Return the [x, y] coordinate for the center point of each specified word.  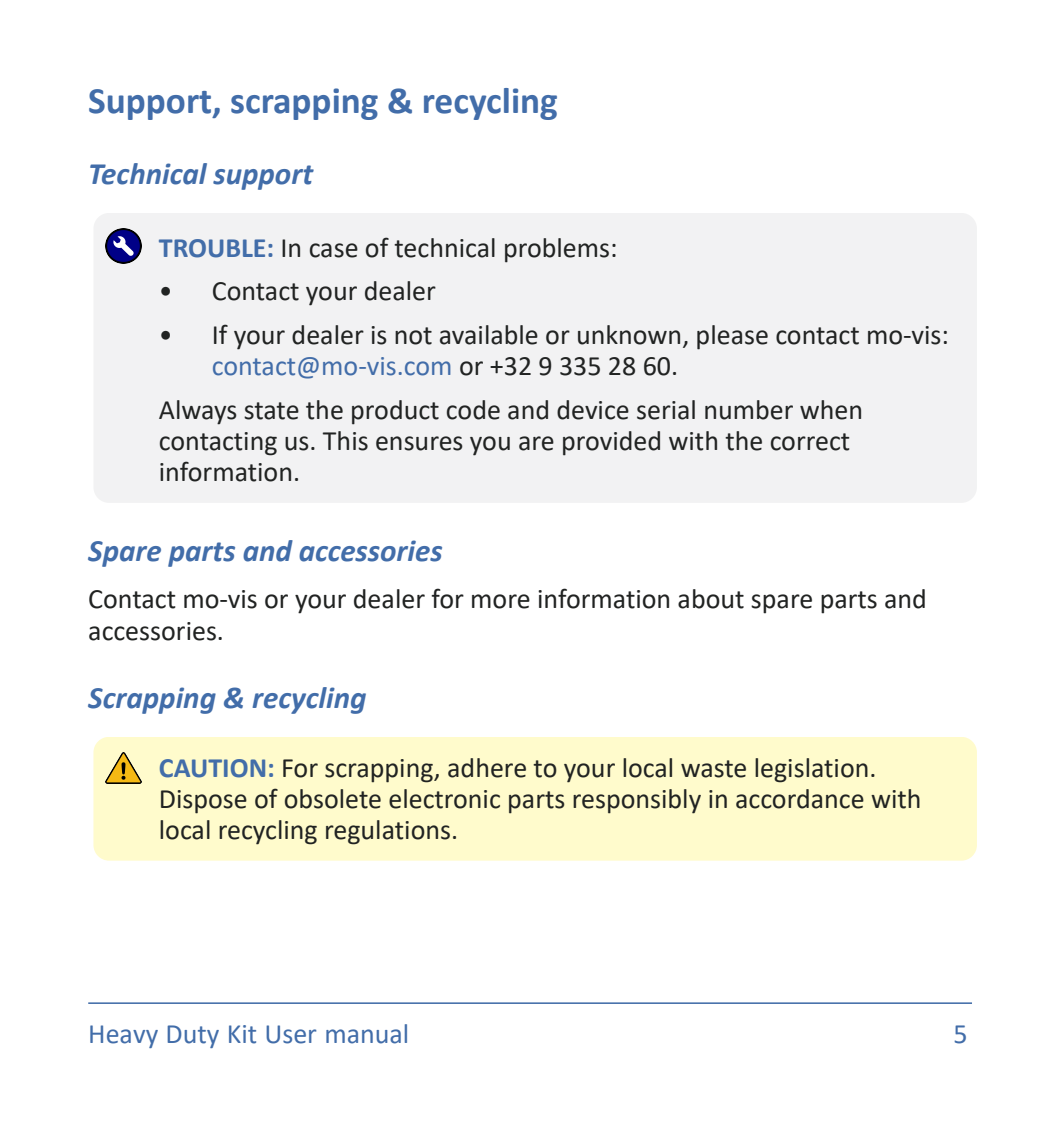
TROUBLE [212, 248]
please [732, 337]
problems [557, 250]
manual [366, 1034]
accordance [800, 799]
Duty [193, 1036]
